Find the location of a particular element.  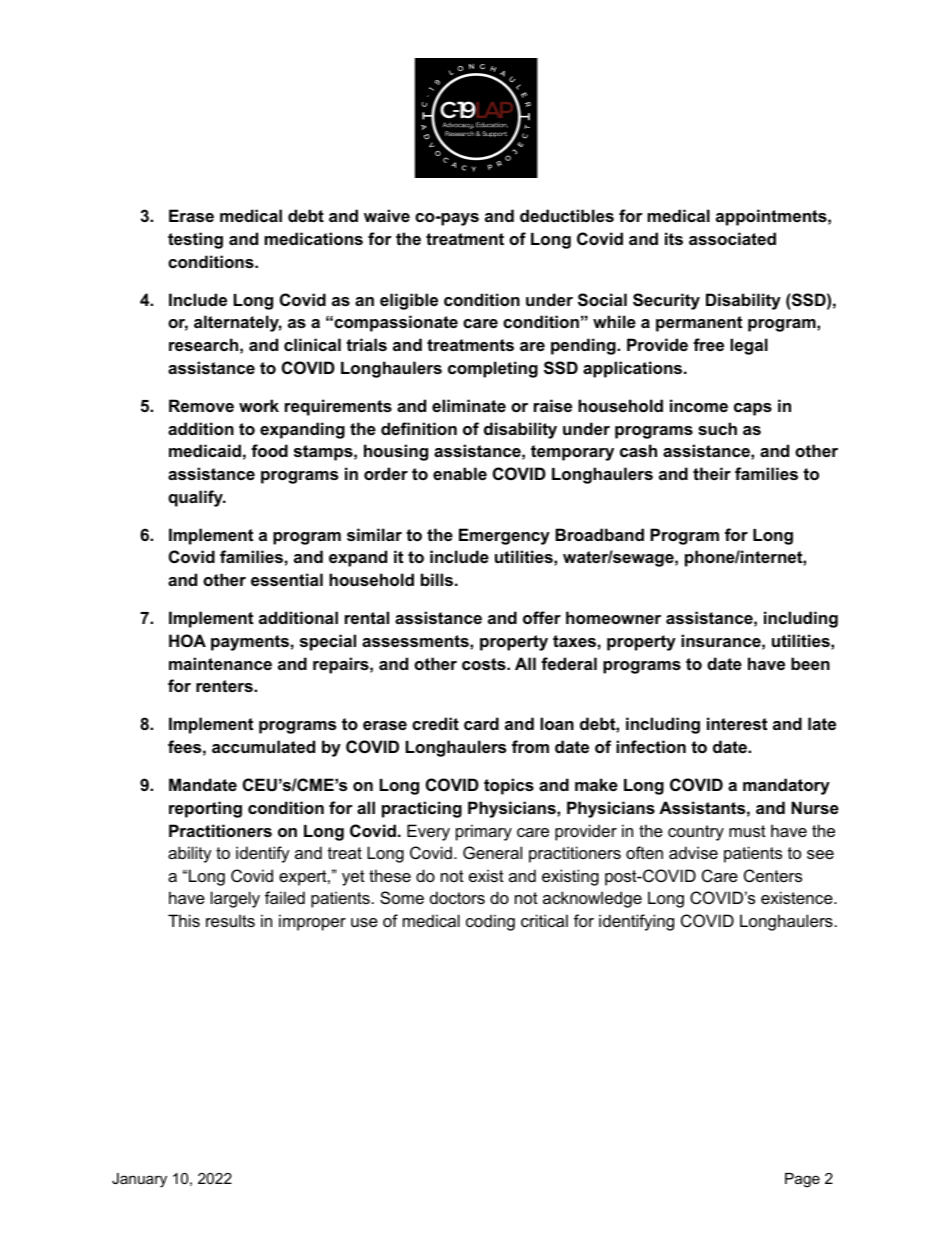

testing is located at coordinates (195, 240).
